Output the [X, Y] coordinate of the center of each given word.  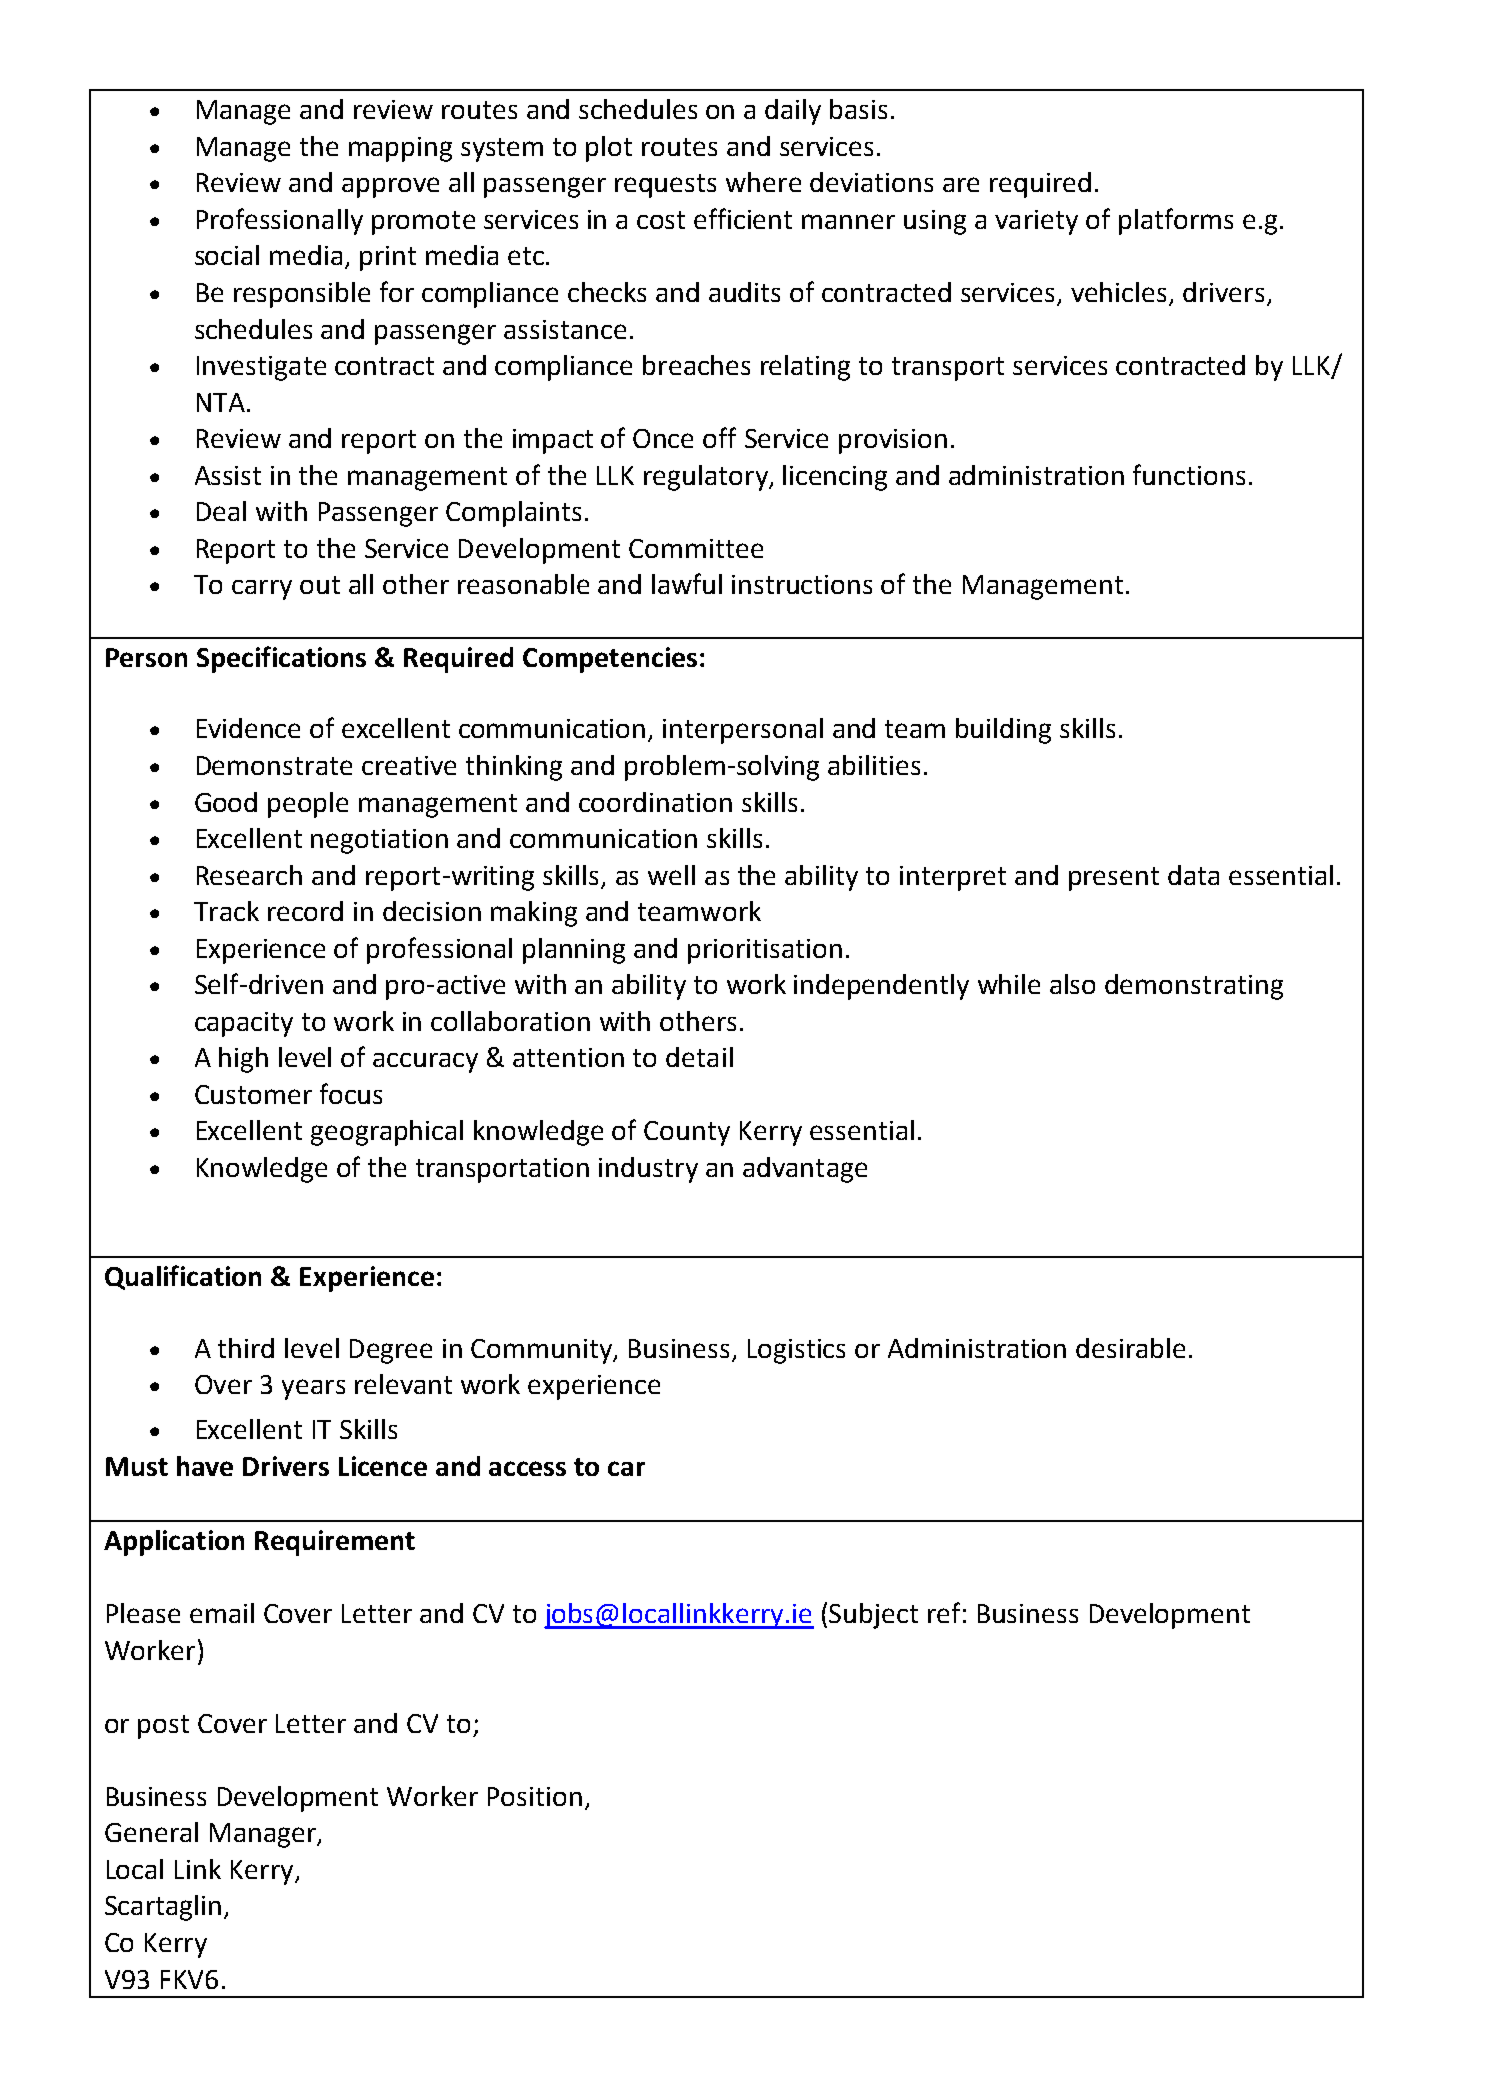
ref [944, 1612]
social [227, 255]
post [163, 1727]
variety [1036, 222]
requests [665, 186]
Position [535, 1796]
